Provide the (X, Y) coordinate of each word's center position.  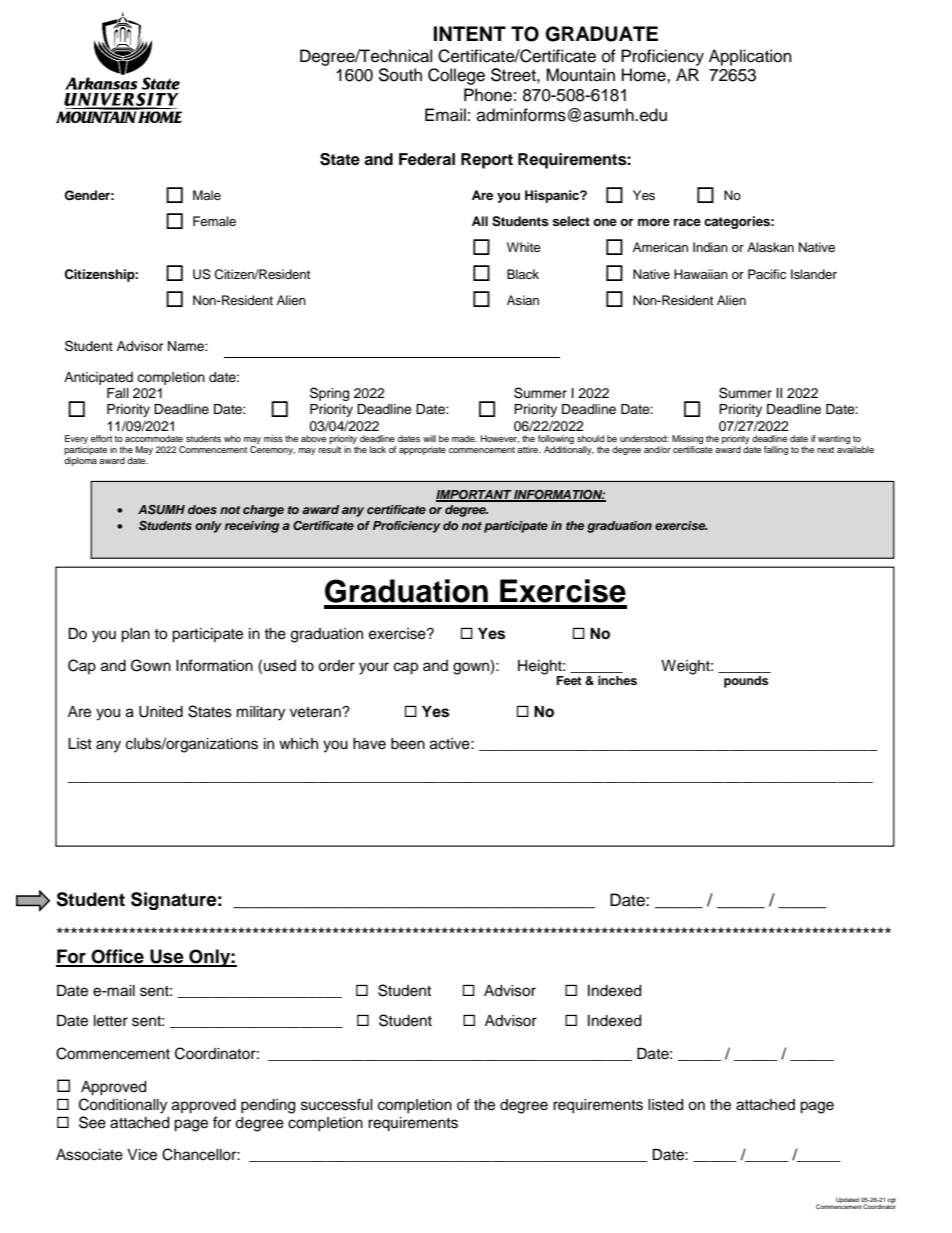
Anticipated (98, 378)
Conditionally (123, 1106)
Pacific (767, 274)
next (825, 450)
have (369, 744)
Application (750, 57)
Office (118, 957)
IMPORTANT (474, 496)
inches (617, 680)
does (202, 509)
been (408, 744)
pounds (746, 682)
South (400, 75)
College (456, 76)
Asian (523, 300)
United (161, 712)
